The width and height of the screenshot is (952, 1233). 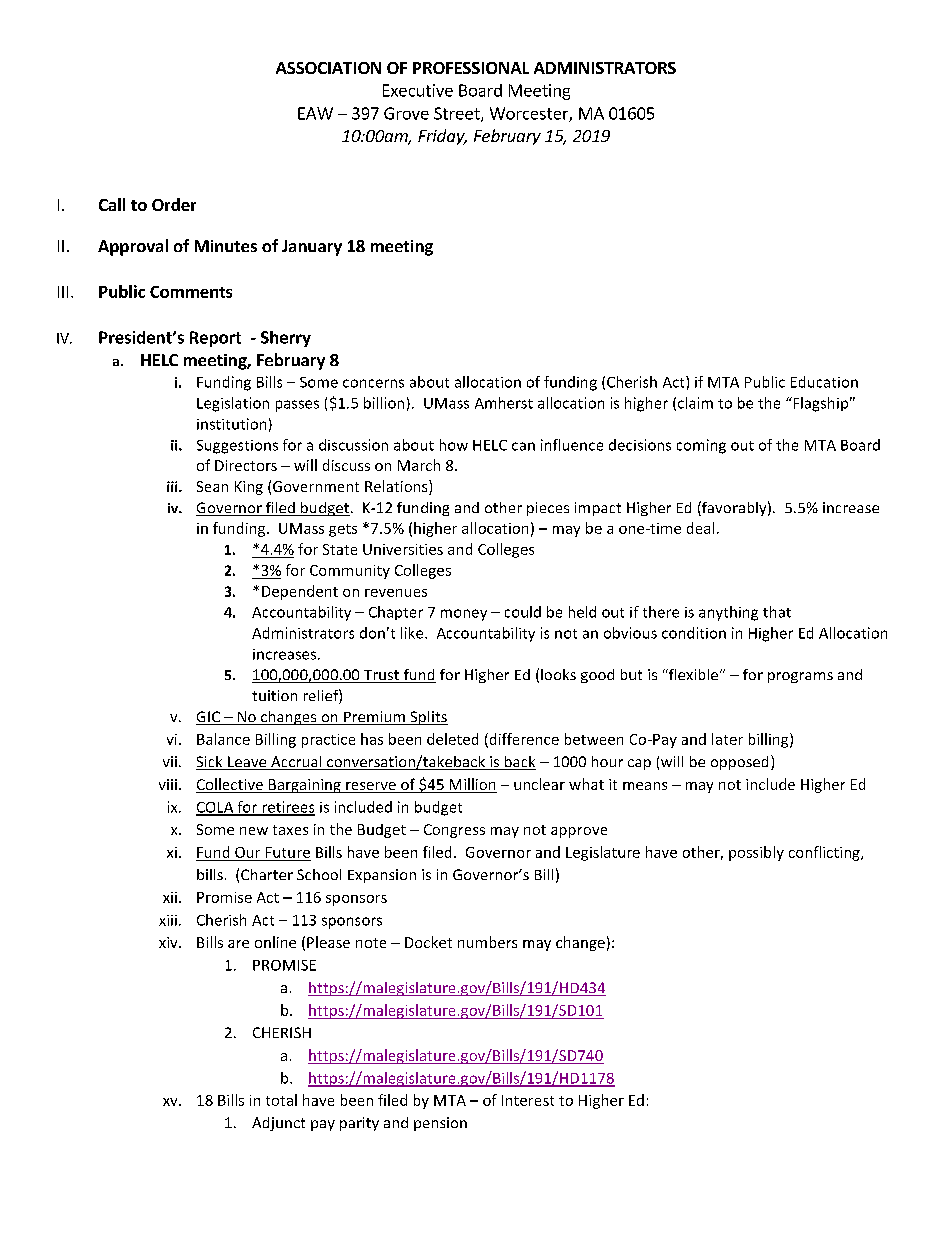 I want to click on Dependent, so click(x=300, y=592).
